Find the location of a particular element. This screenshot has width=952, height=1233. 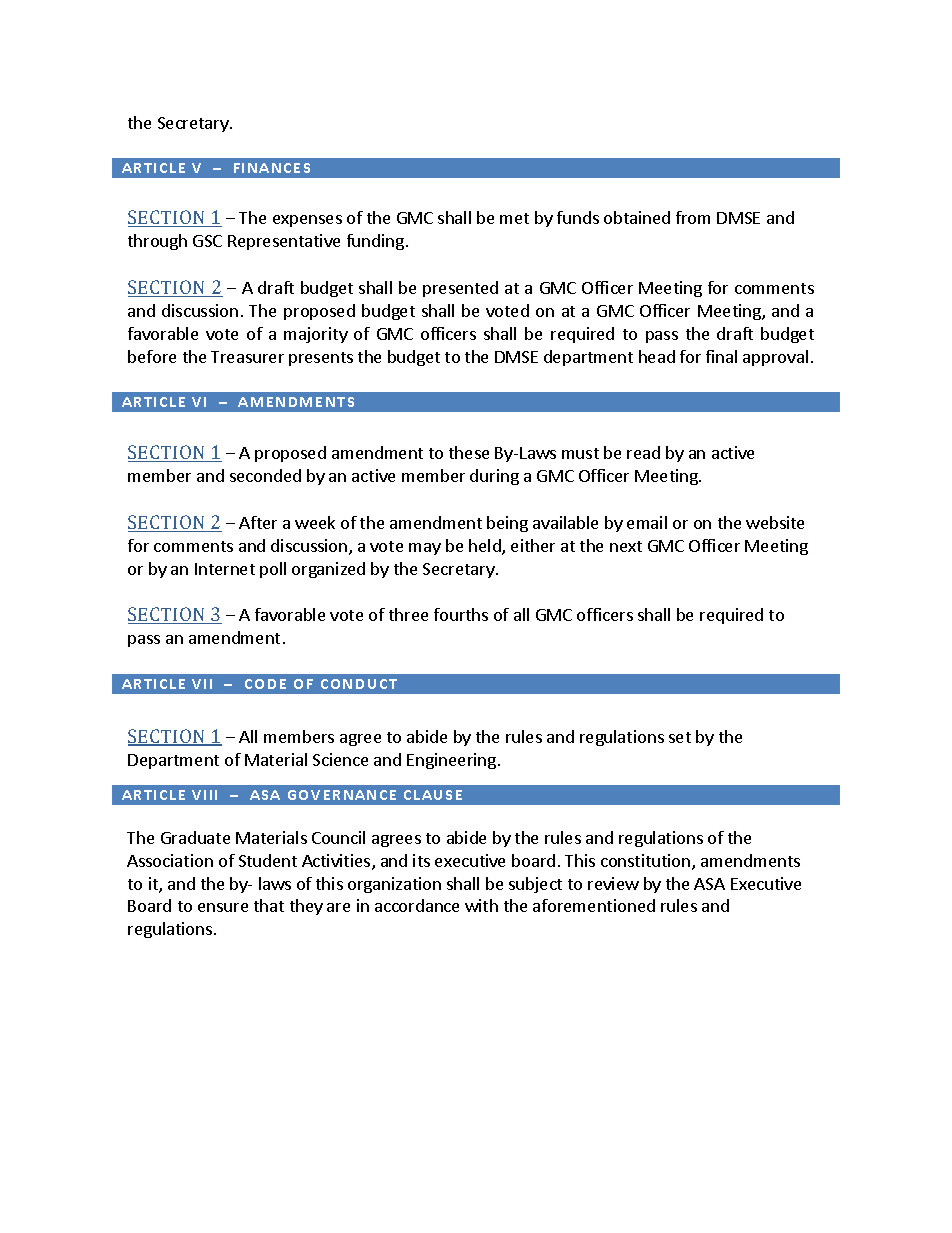

FINANCES is located at coordinates (272, 168).
